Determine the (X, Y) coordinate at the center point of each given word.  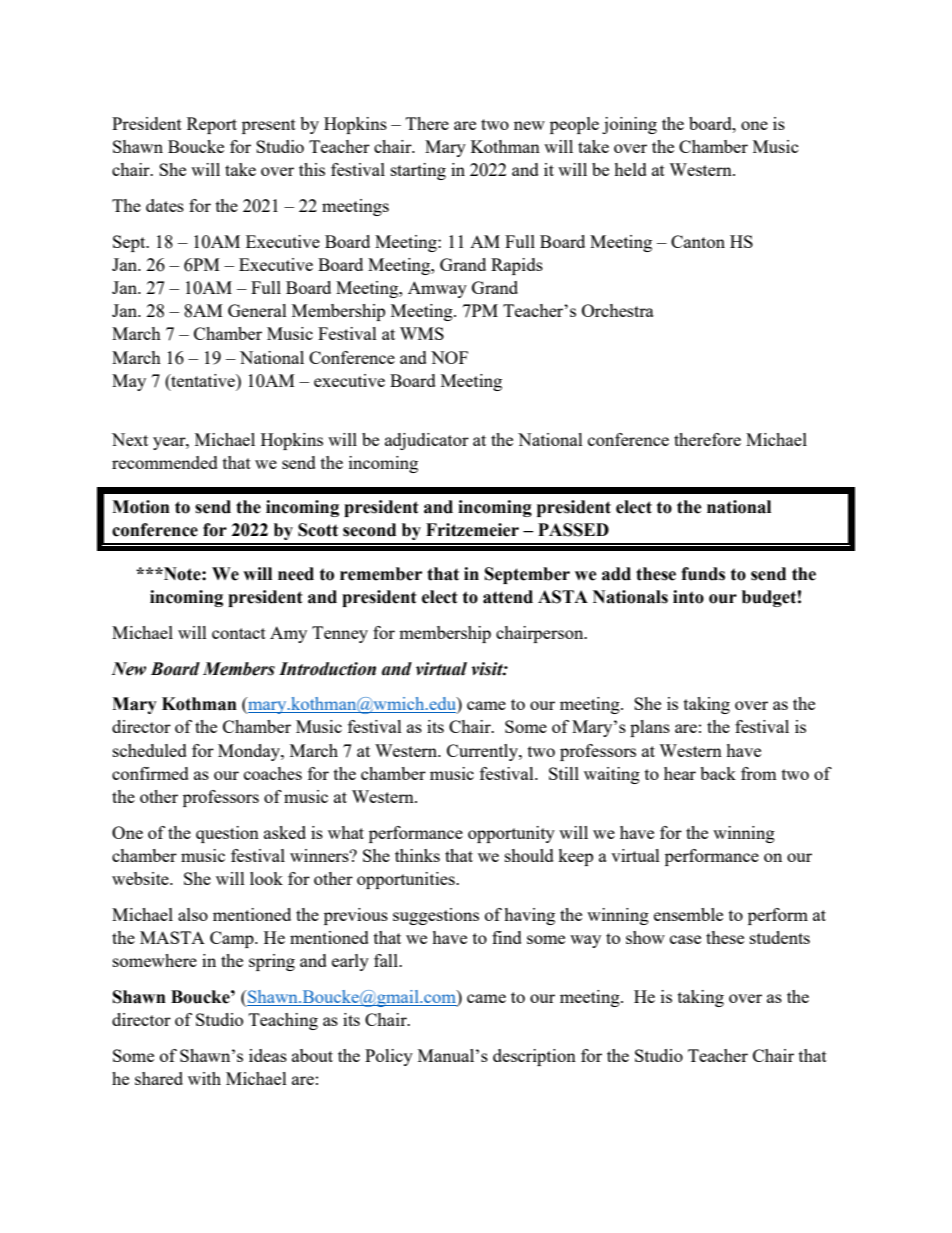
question (227, 834)
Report (212, 125)
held (630, 169)
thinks (417, 855)
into (688, 597)
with (204, 1078)
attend (508, 597)
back (718, 773)
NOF (449, 357)
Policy (389, 1057)
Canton (698, 241)
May (129, 382)
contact (239, 633)
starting (418, 171)
